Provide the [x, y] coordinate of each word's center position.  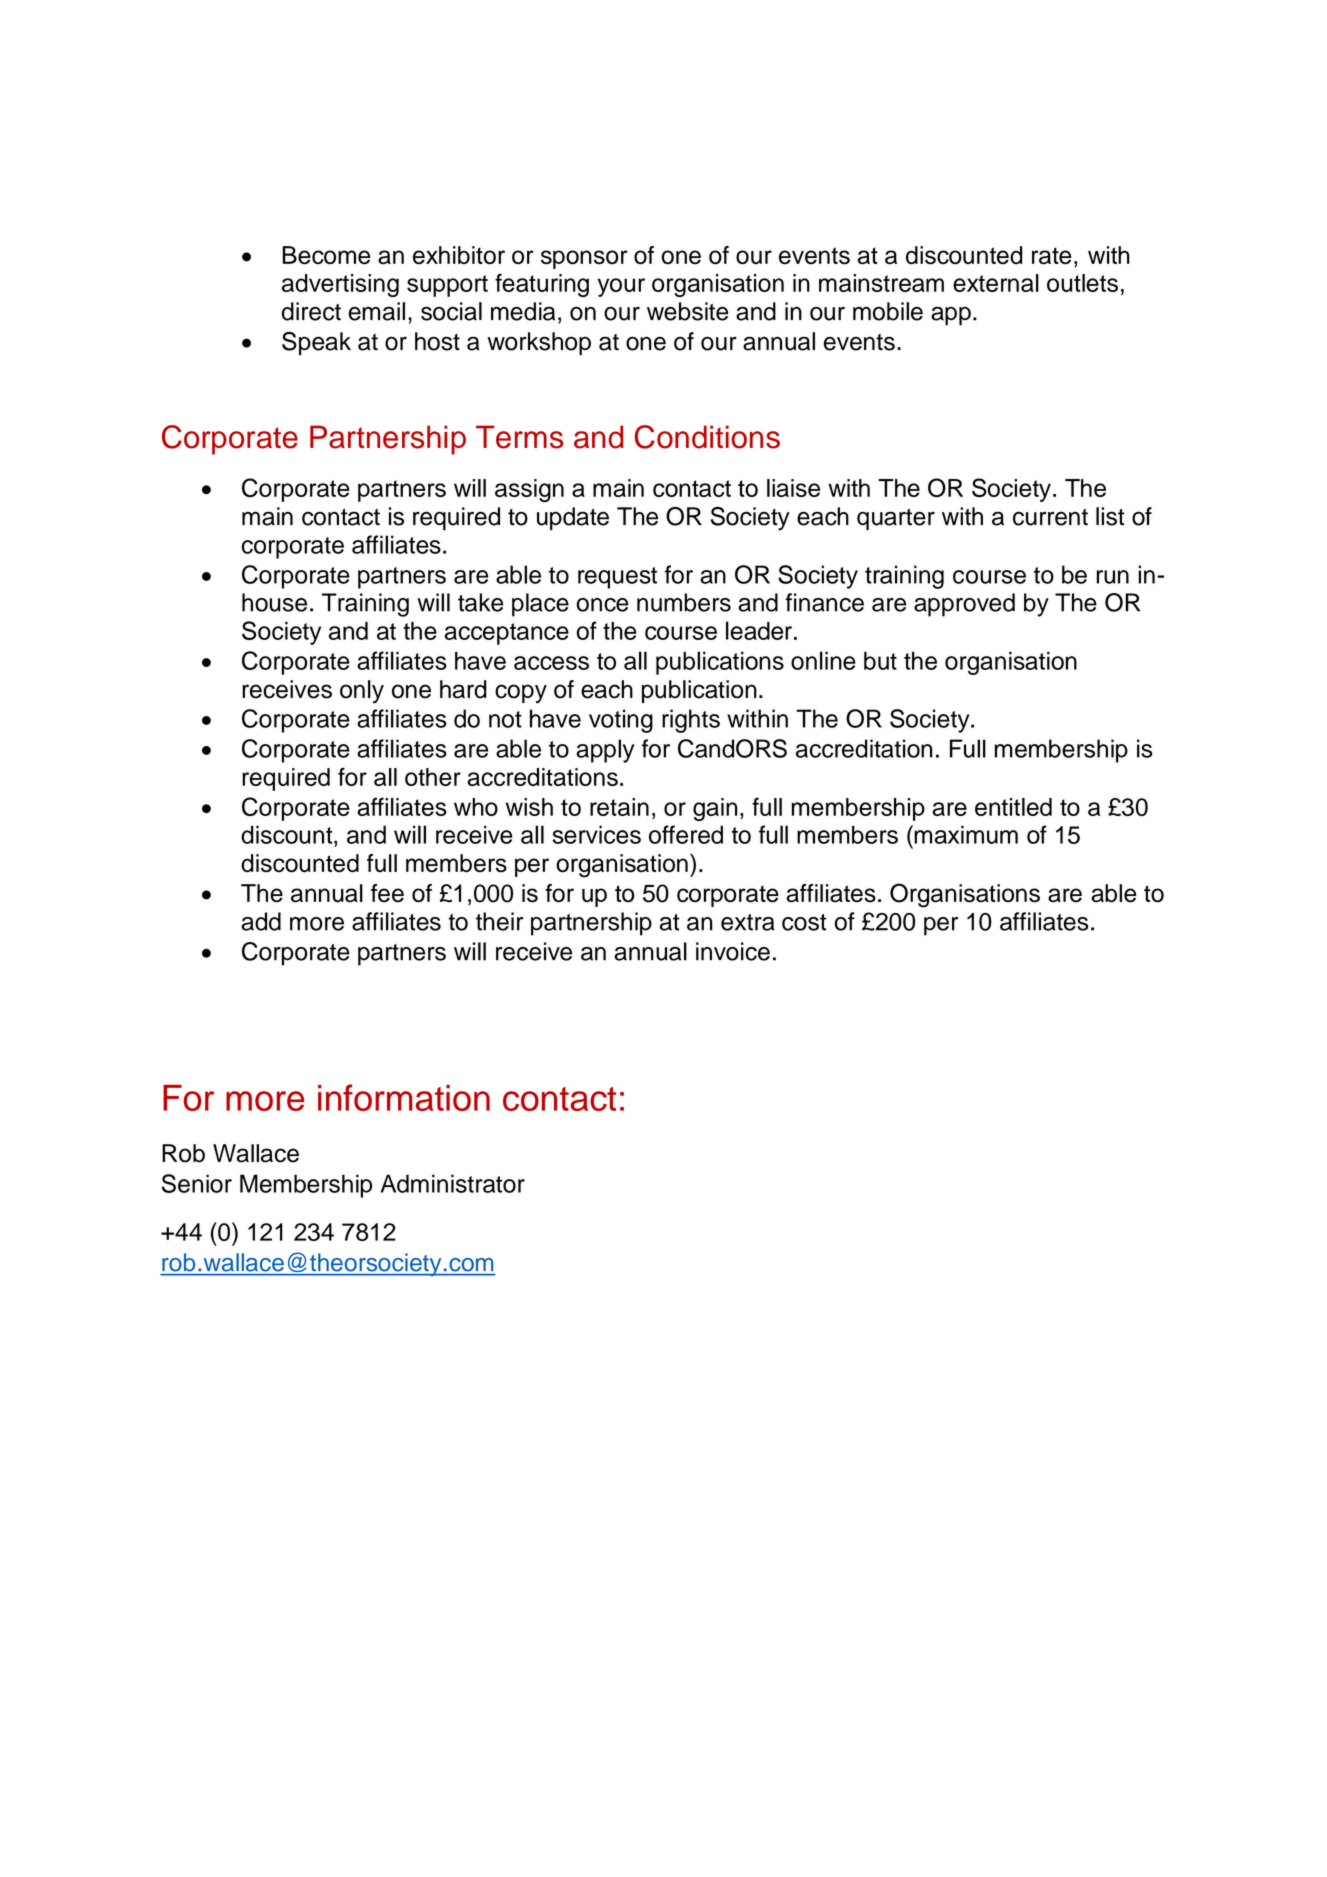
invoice [733, 951]
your [621, 287]
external [996, 283]
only [362, 692]
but [880, 660]
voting [621, 721]
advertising [340, 285]
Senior [197, 1183]
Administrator [453, 1183]
